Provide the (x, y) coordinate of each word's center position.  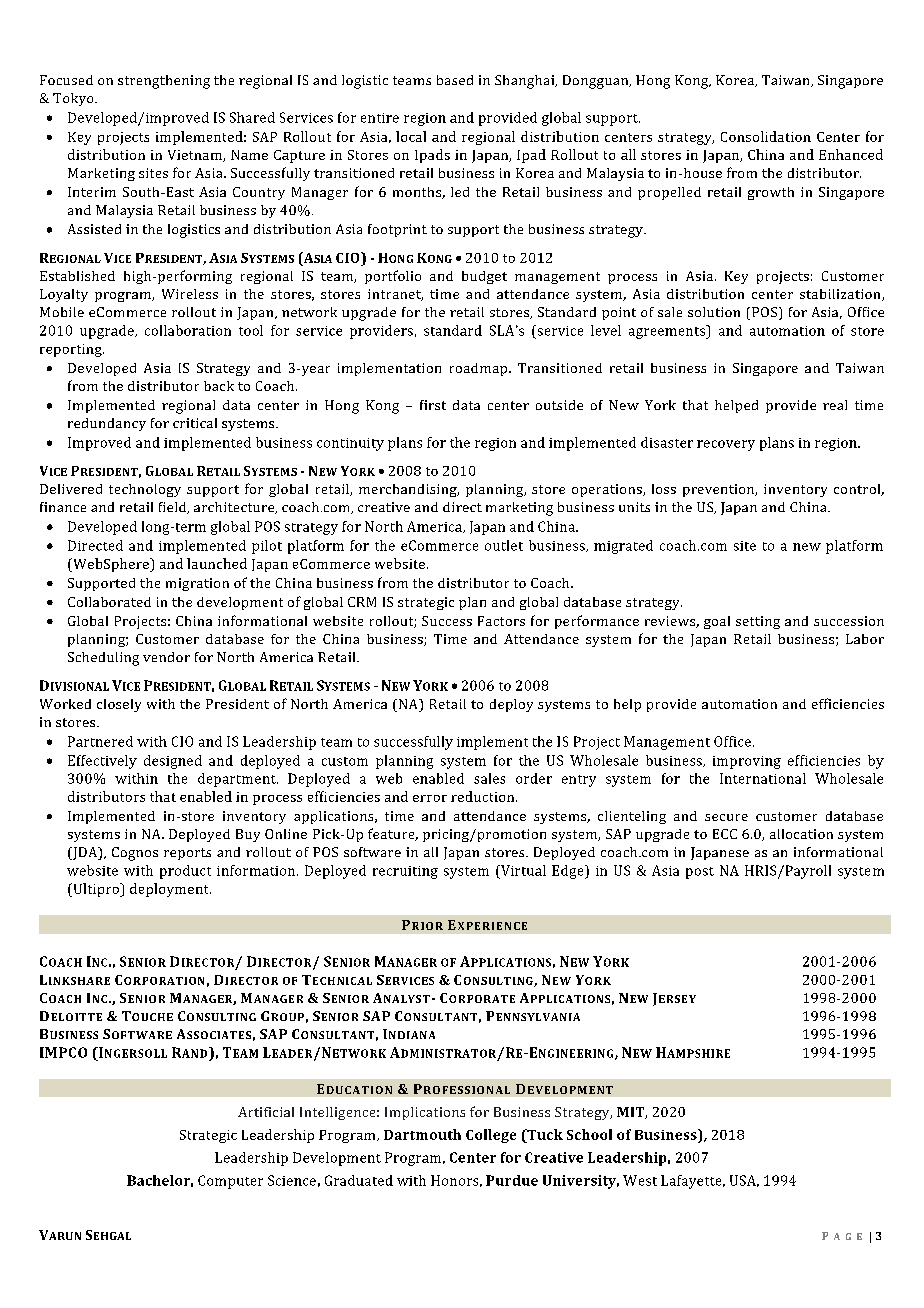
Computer (230, 1182)
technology (145, 490)
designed (173, 762)
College (491, 1136)
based (455, 80)
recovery (726, 445)
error (430, 798)
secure (726, 817)
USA (744, 1181)
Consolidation (766, 136)
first (433, 405)
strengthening (164, 82)
